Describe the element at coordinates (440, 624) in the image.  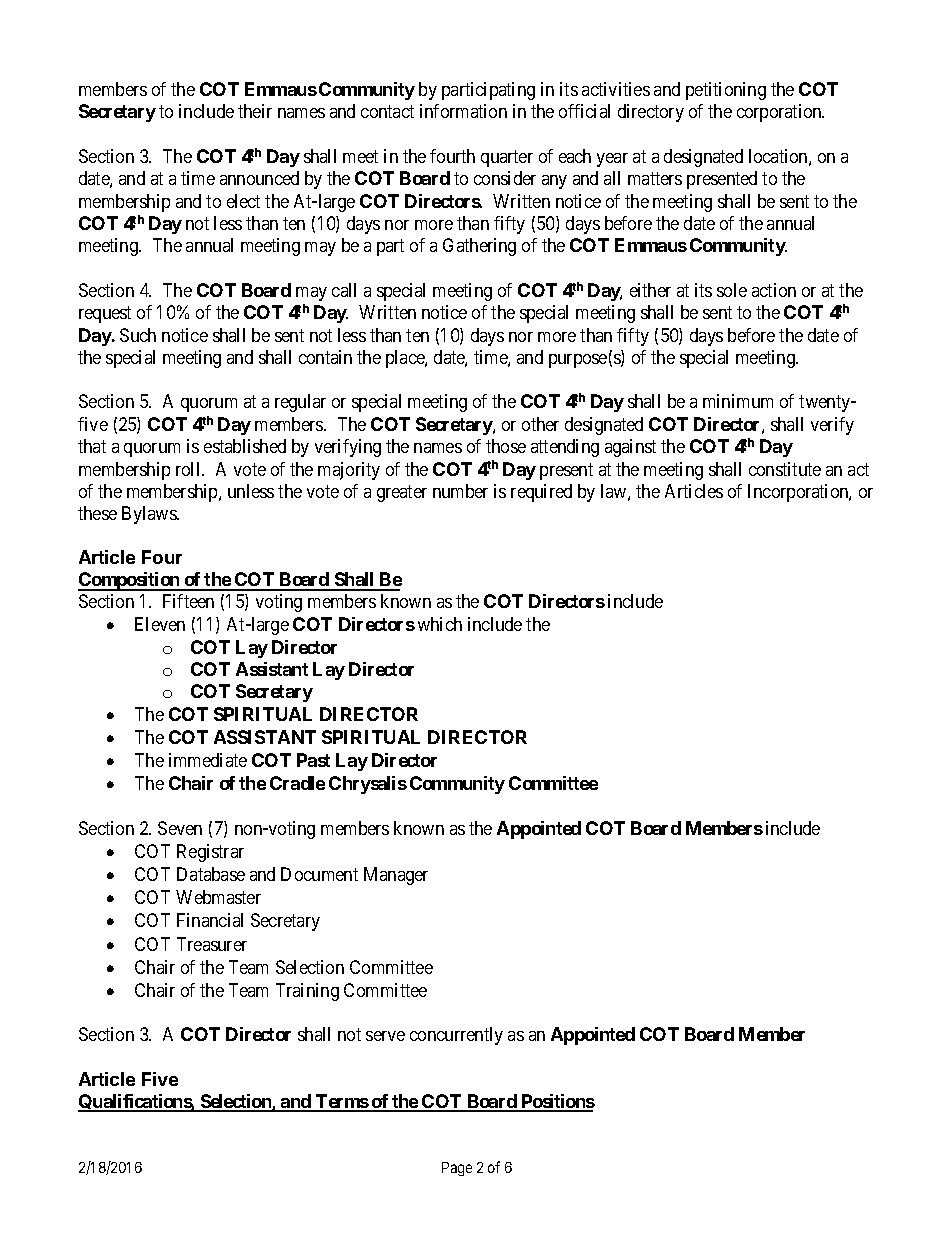
I see `which` at that location.
